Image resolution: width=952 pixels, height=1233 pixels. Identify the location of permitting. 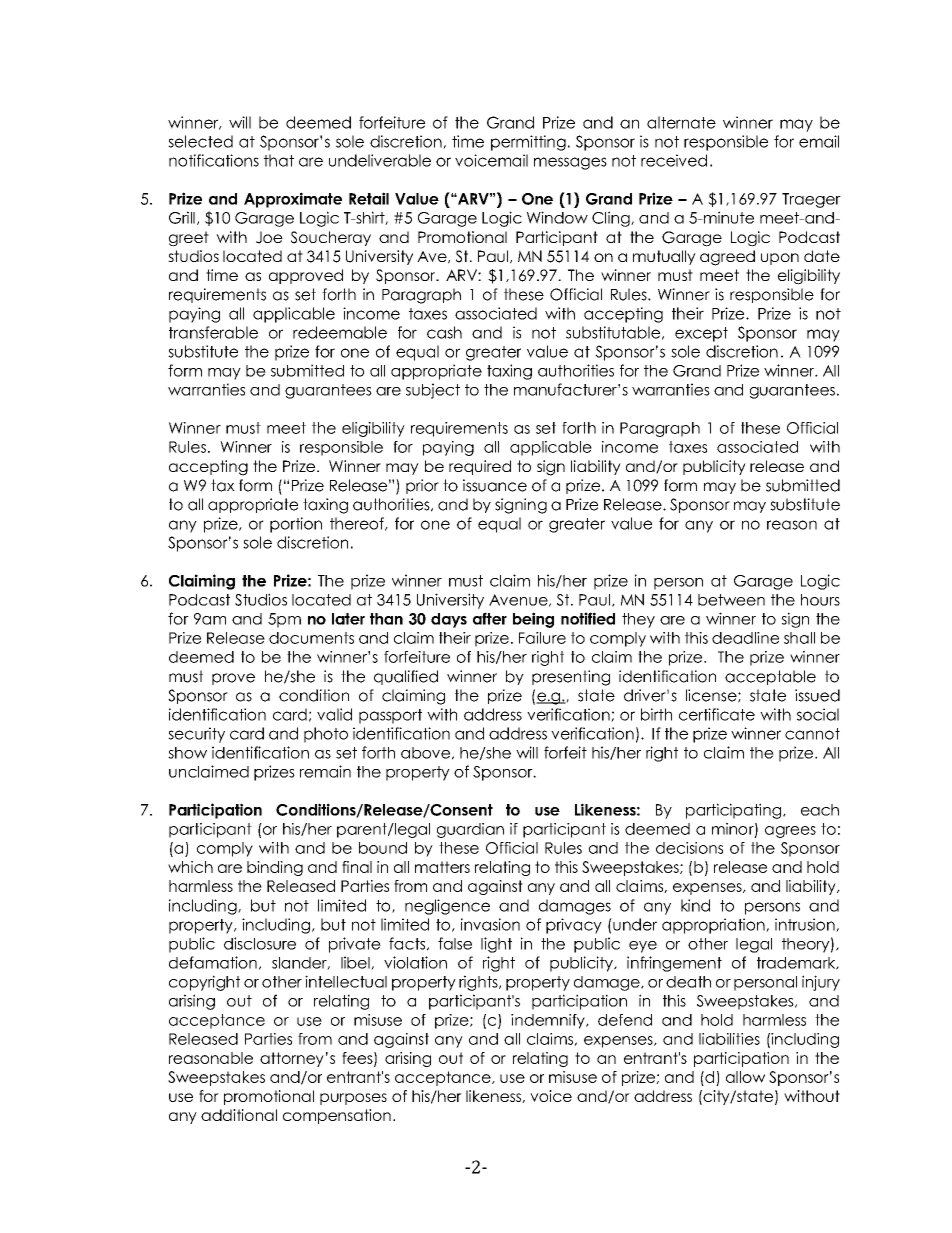
(528, 143).
